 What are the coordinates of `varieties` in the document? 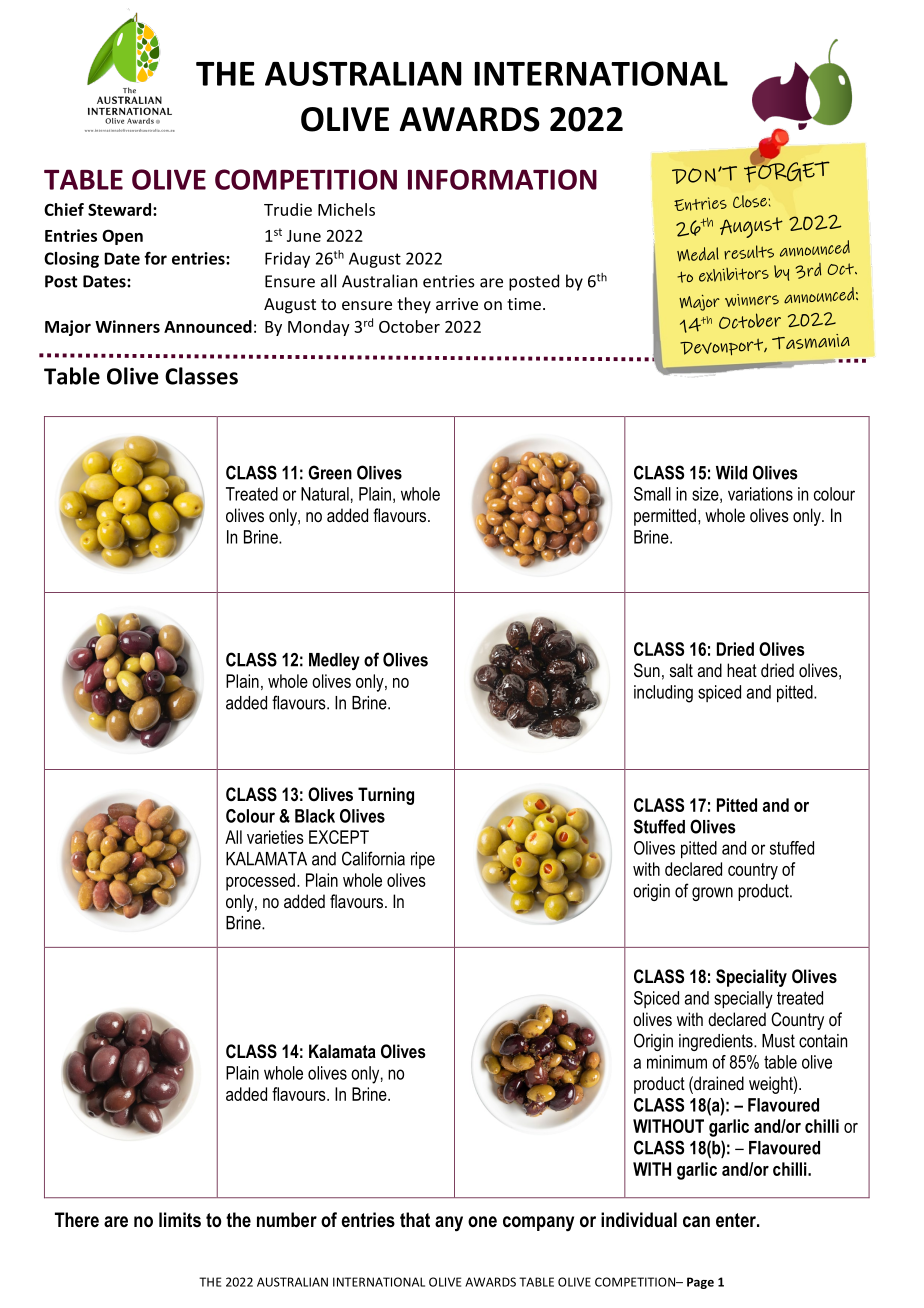 It's located at (275, 837).
